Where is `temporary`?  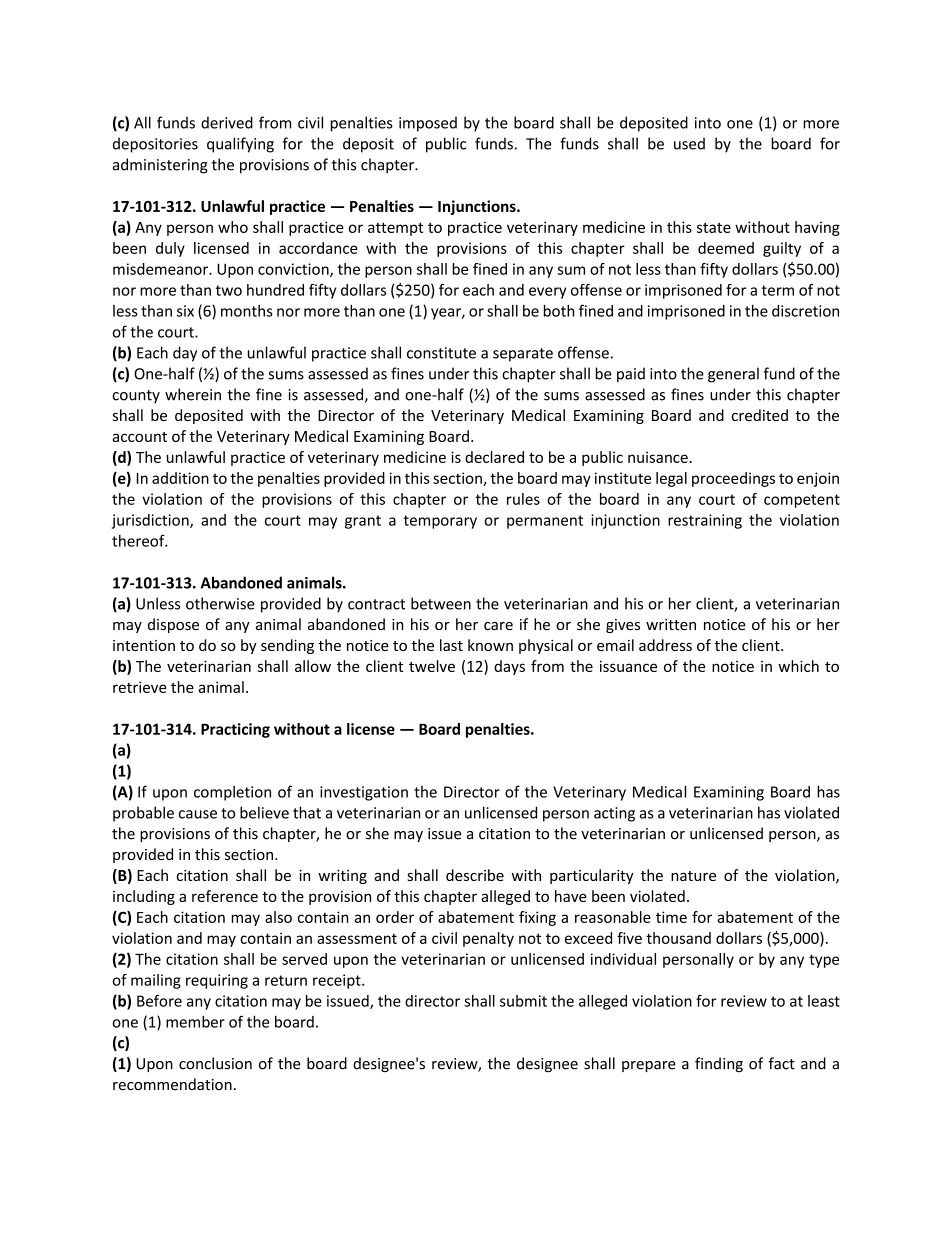 temporary is located at coordinates (440, 522).
